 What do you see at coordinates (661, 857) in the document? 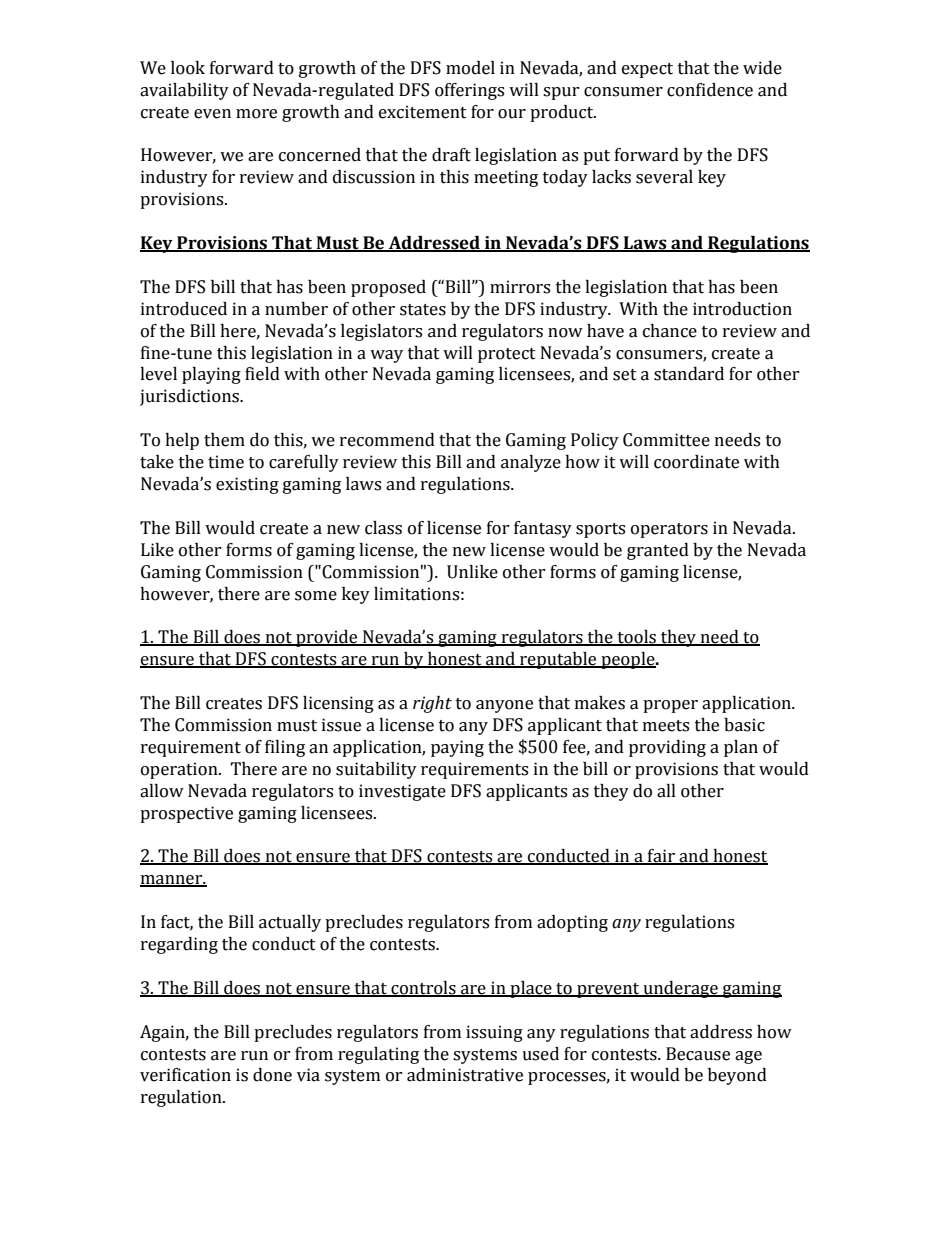
I see `fair` at bounding box center [661, 857].
